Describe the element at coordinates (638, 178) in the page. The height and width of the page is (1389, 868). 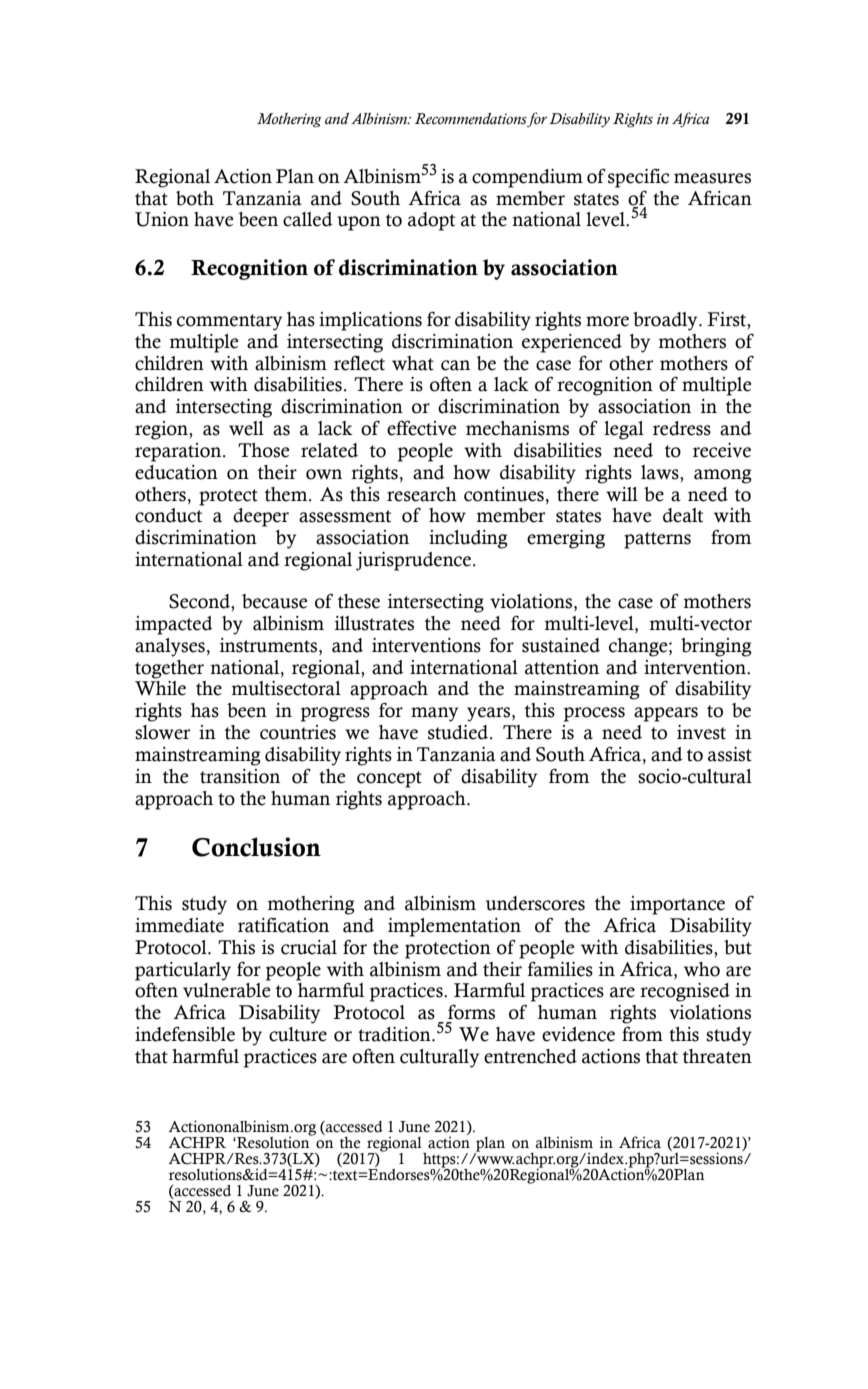
I see `specific` at that location.
